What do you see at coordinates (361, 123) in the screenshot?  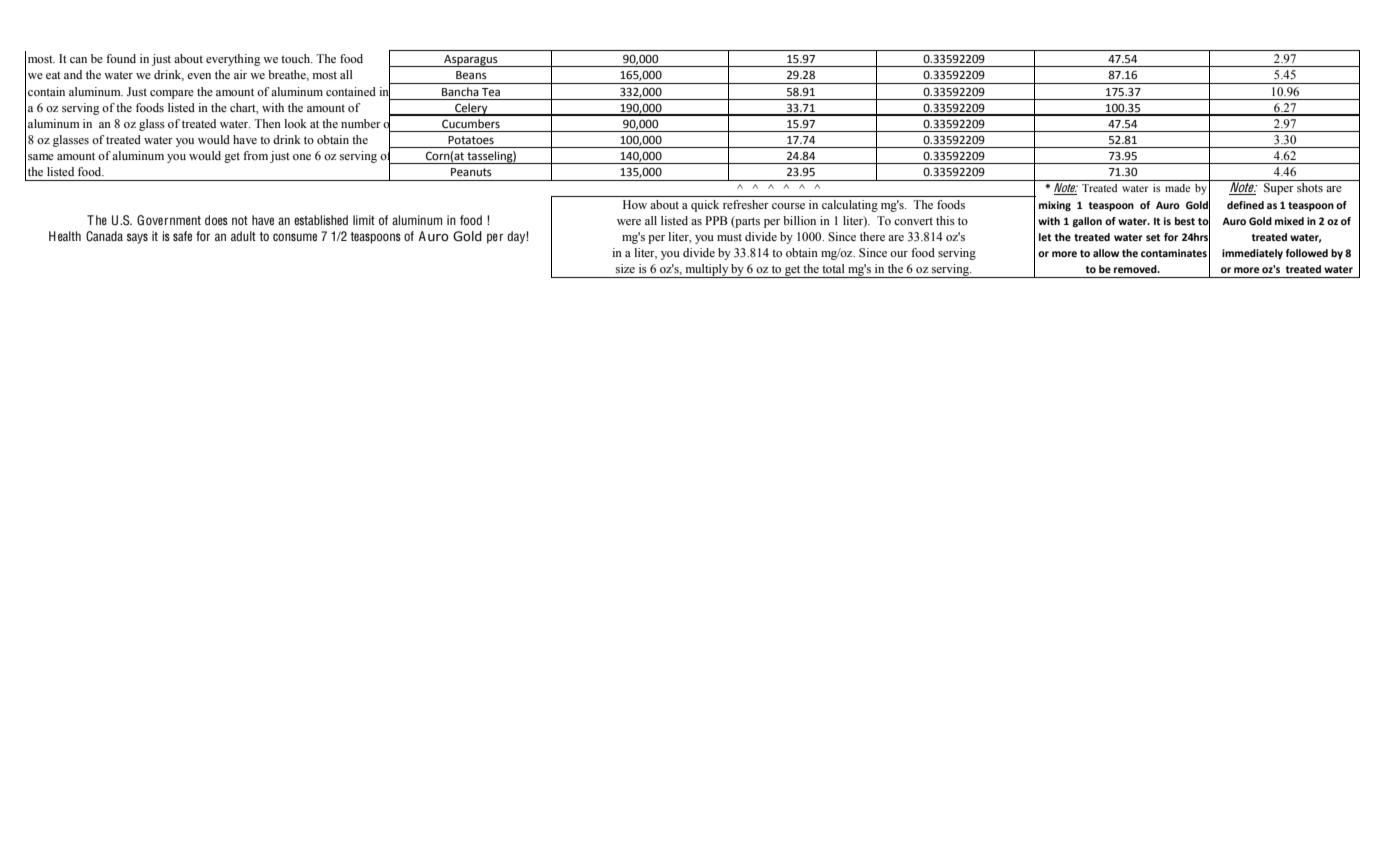 I see `number` at bounding box center [361, 123].
